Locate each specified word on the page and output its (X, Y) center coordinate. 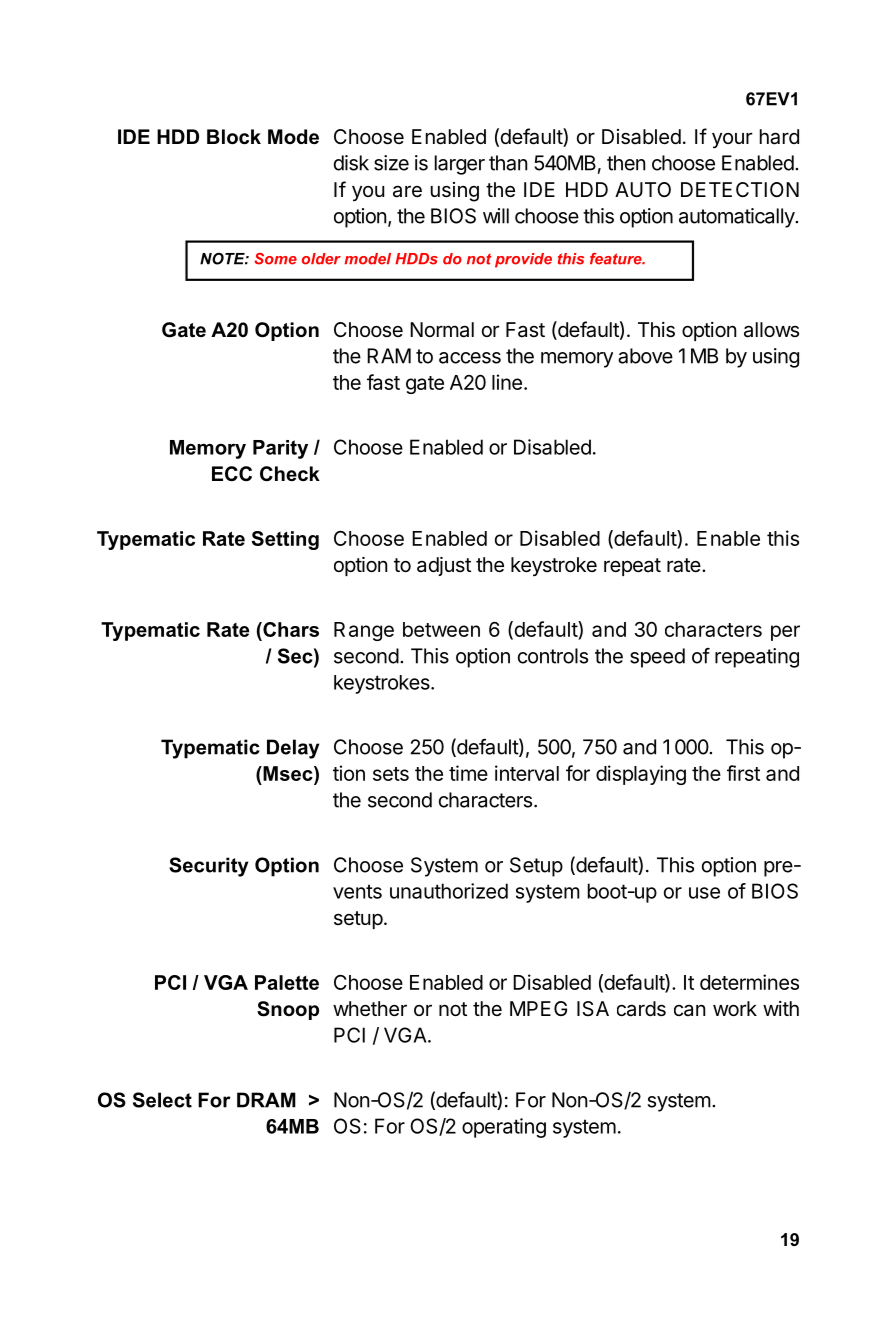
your (732, 140)
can (689, 1010)
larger (460, 165)
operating (504, 1128)
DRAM (266, 1100)
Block (234, 137)
